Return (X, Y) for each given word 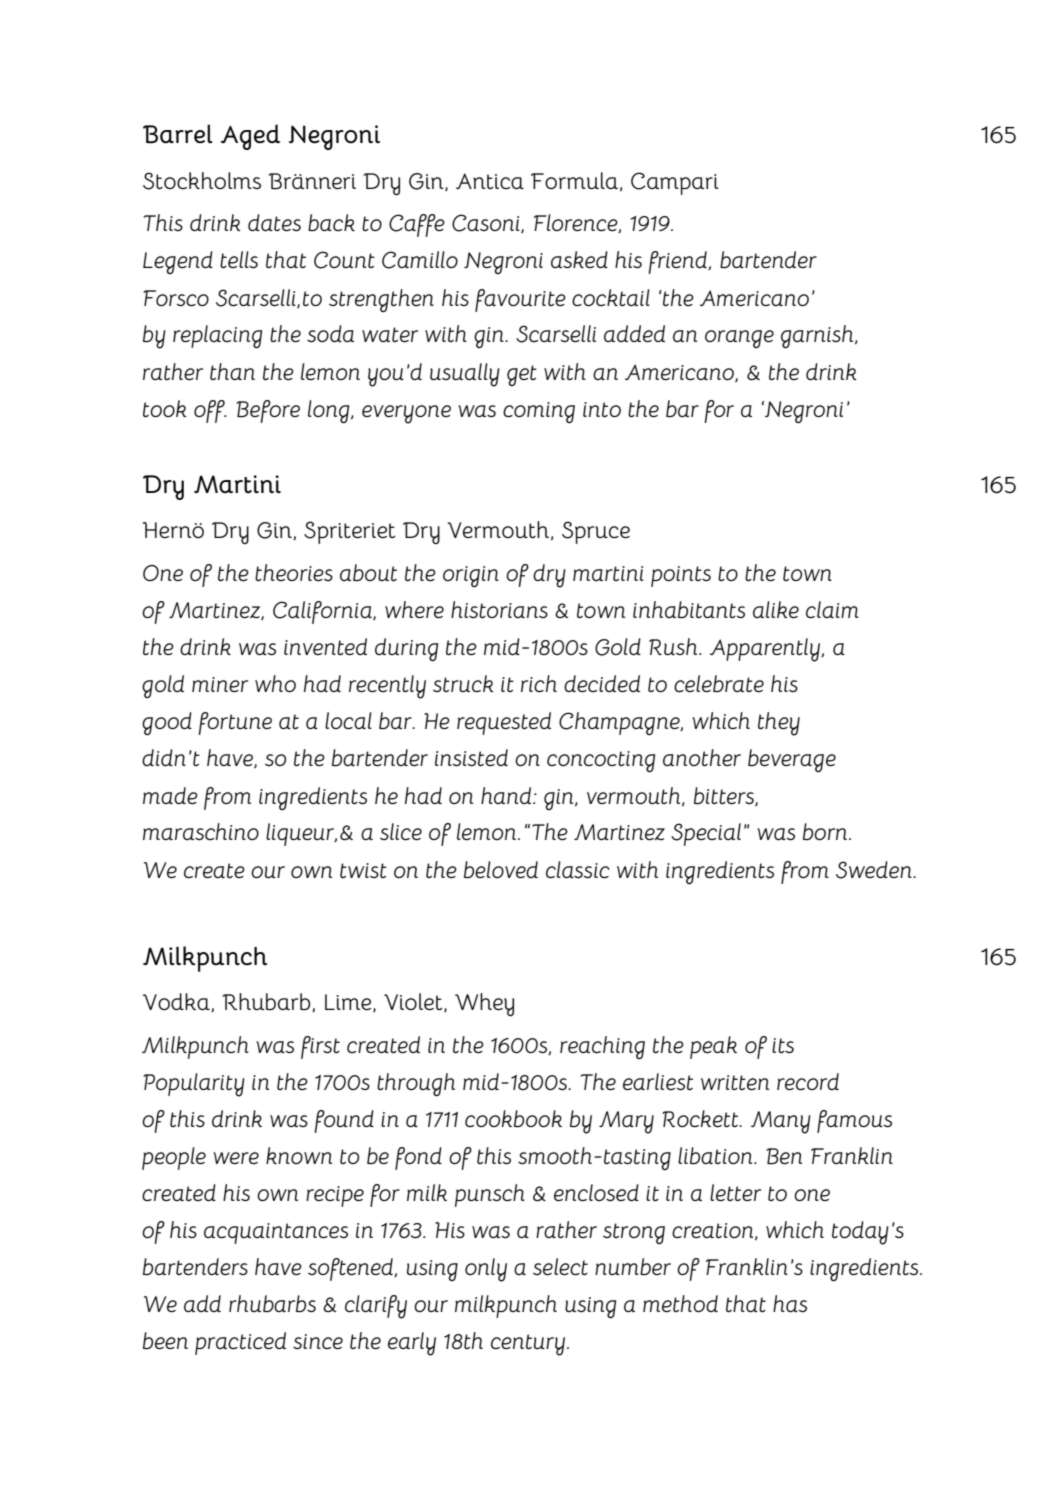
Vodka (177, 1002)
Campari (675, 183)
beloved (501, 869)
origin (471, 576)
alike (776, 609)
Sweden (875, 870)
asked (579, 259)
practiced (240, 1343)
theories (294, 572)
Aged (250, 137)
